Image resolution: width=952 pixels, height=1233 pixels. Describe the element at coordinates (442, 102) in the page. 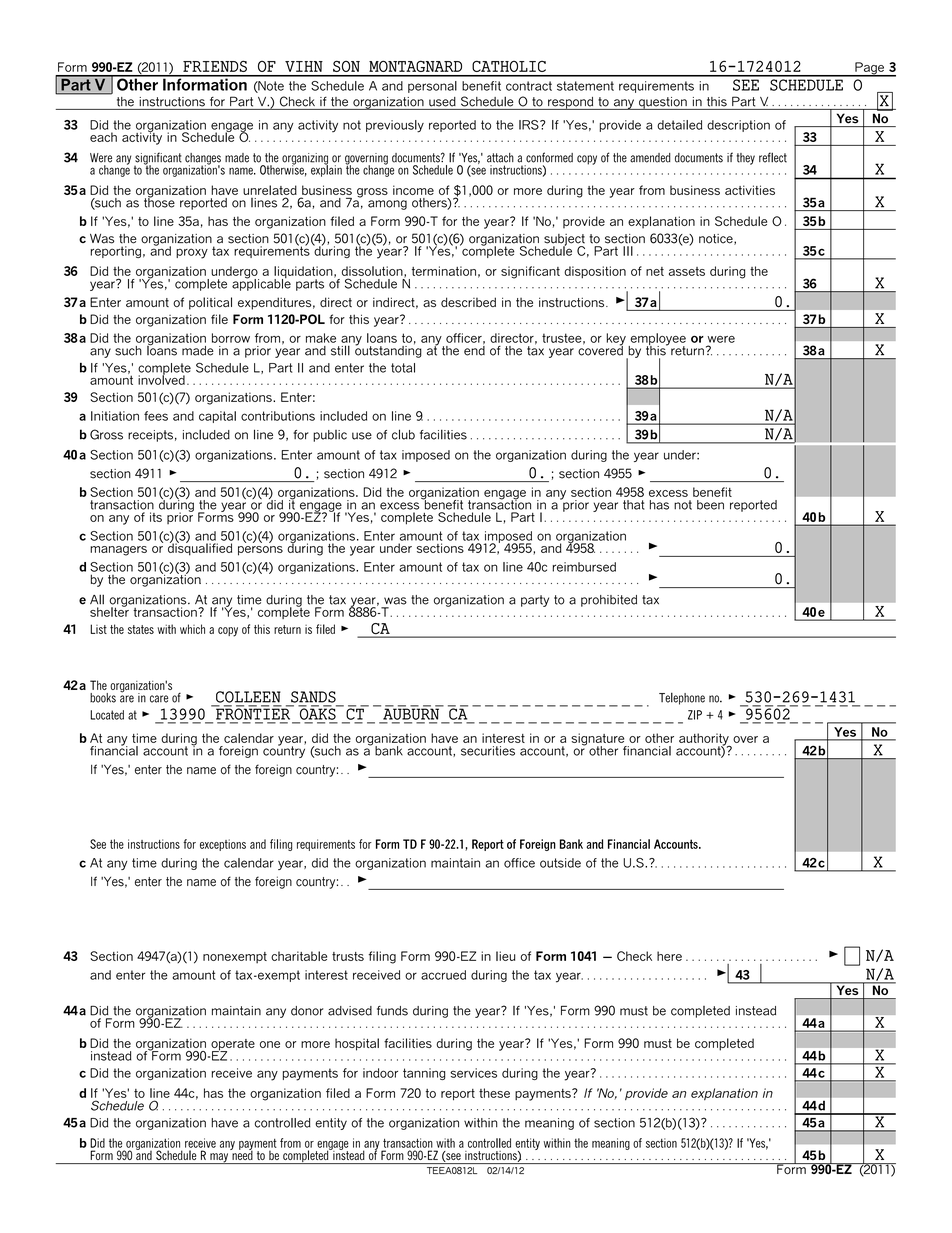

I see `used` at that location.
